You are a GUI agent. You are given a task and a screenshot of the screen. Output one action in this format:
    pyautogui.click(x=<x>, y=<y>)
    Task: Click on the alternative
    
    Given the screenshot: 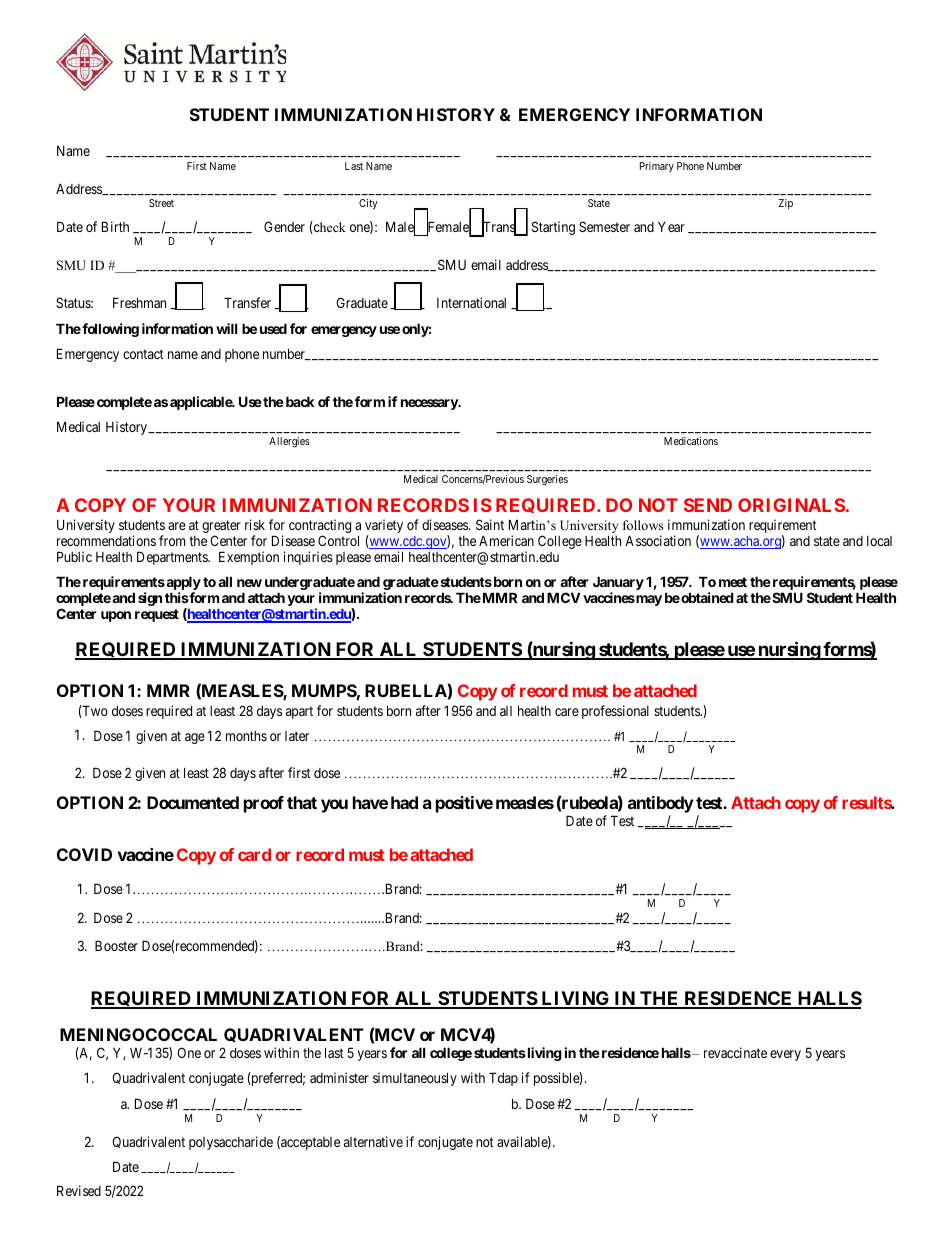 What is the action you would take?
    pyautogui.click(x=373, y=1141)
